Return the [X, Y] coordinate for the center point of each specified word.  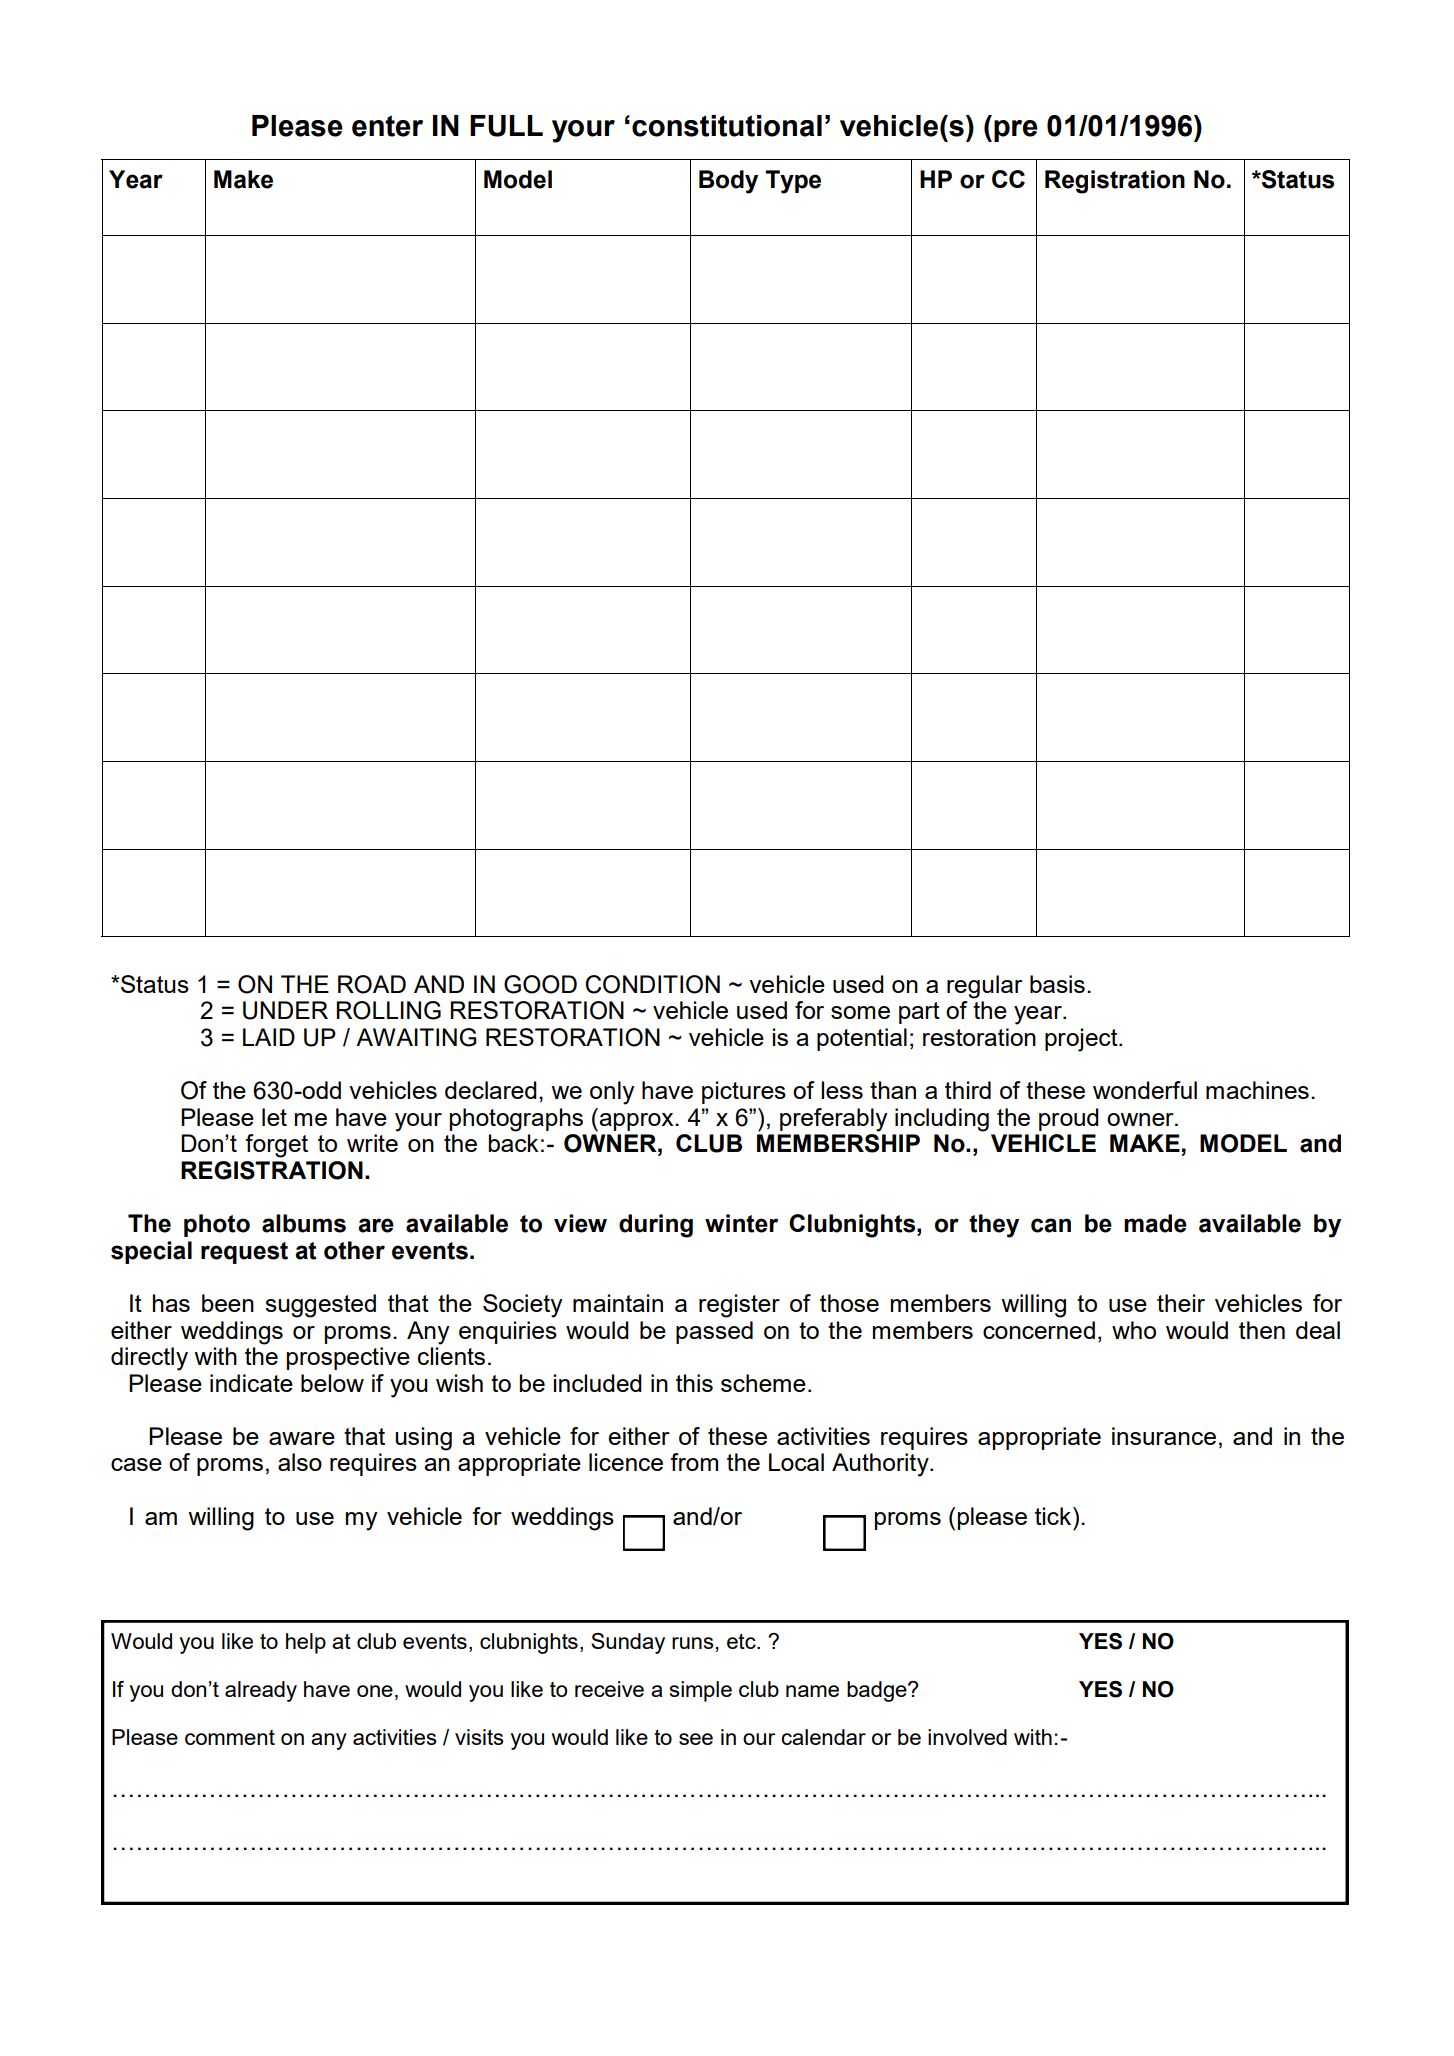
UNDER [285, 1010]
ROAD [372, 984]
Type [793, 182]
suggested [320, 1306]
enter [387, 126]
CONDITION [652, 984]
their [1181, 1303]
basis [1057, 984]
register [739, 1306]
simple [701, 1691]
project [1082, 1040]
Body [728, 182]
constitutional [727, 126]
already [261, 1691]
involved [967, 1737]
